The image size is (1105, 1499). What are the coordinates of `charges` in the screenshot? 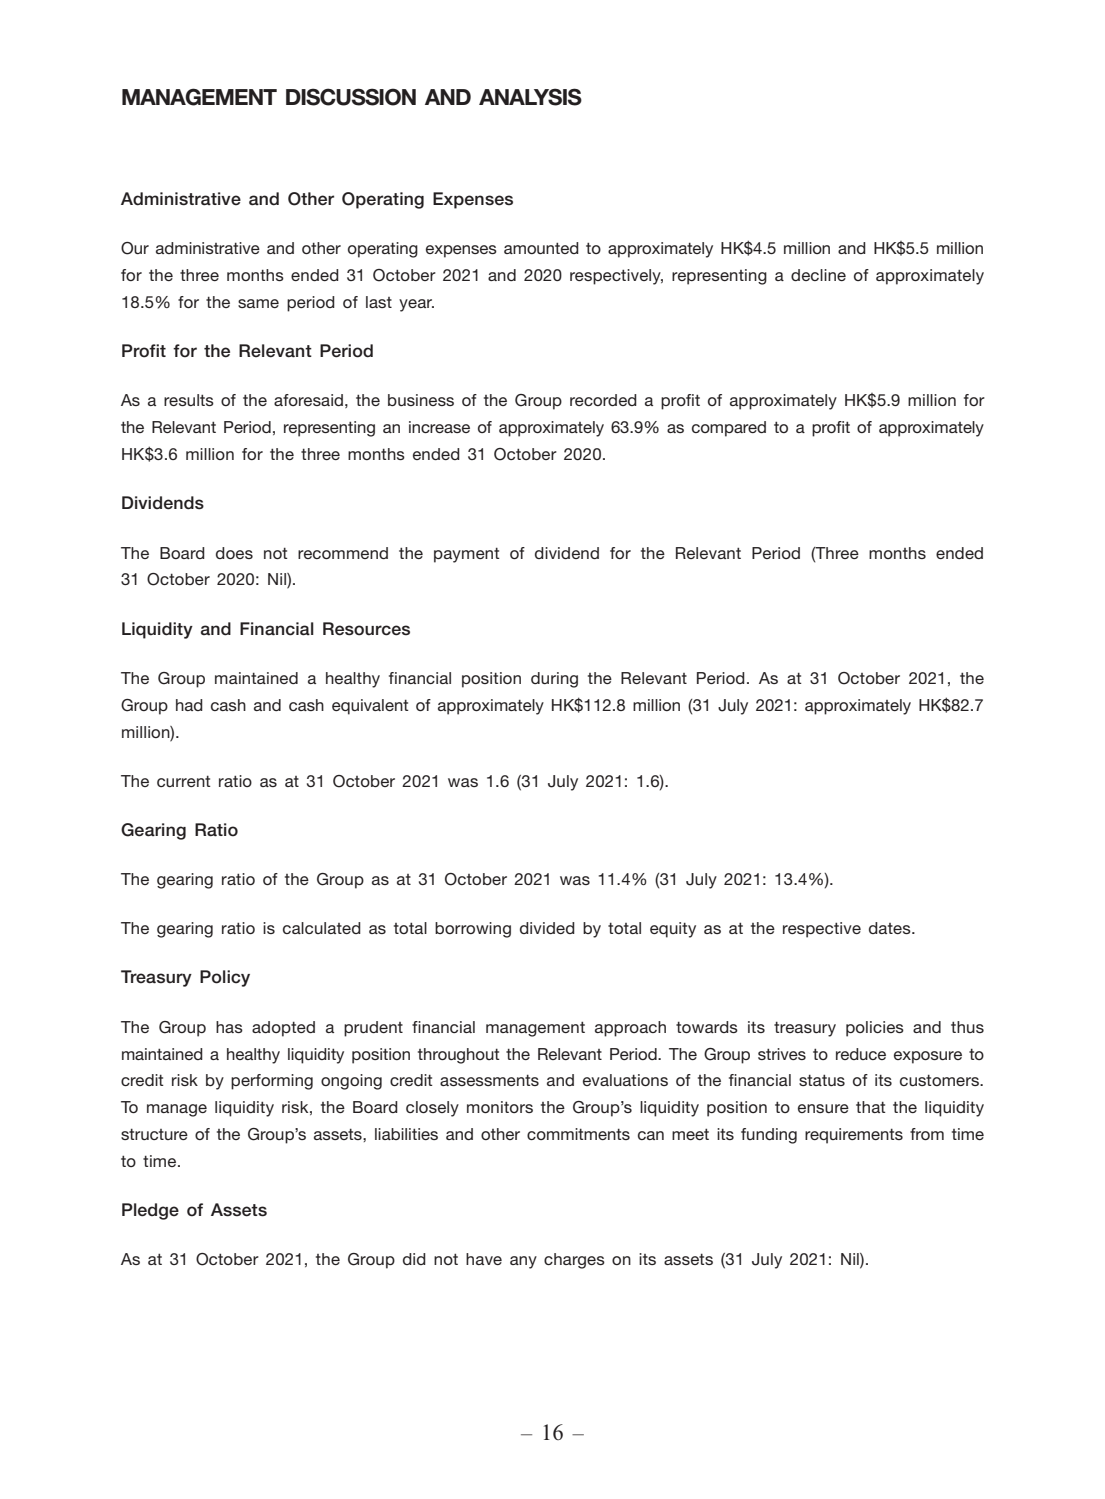 It's located at (574, 1261).
